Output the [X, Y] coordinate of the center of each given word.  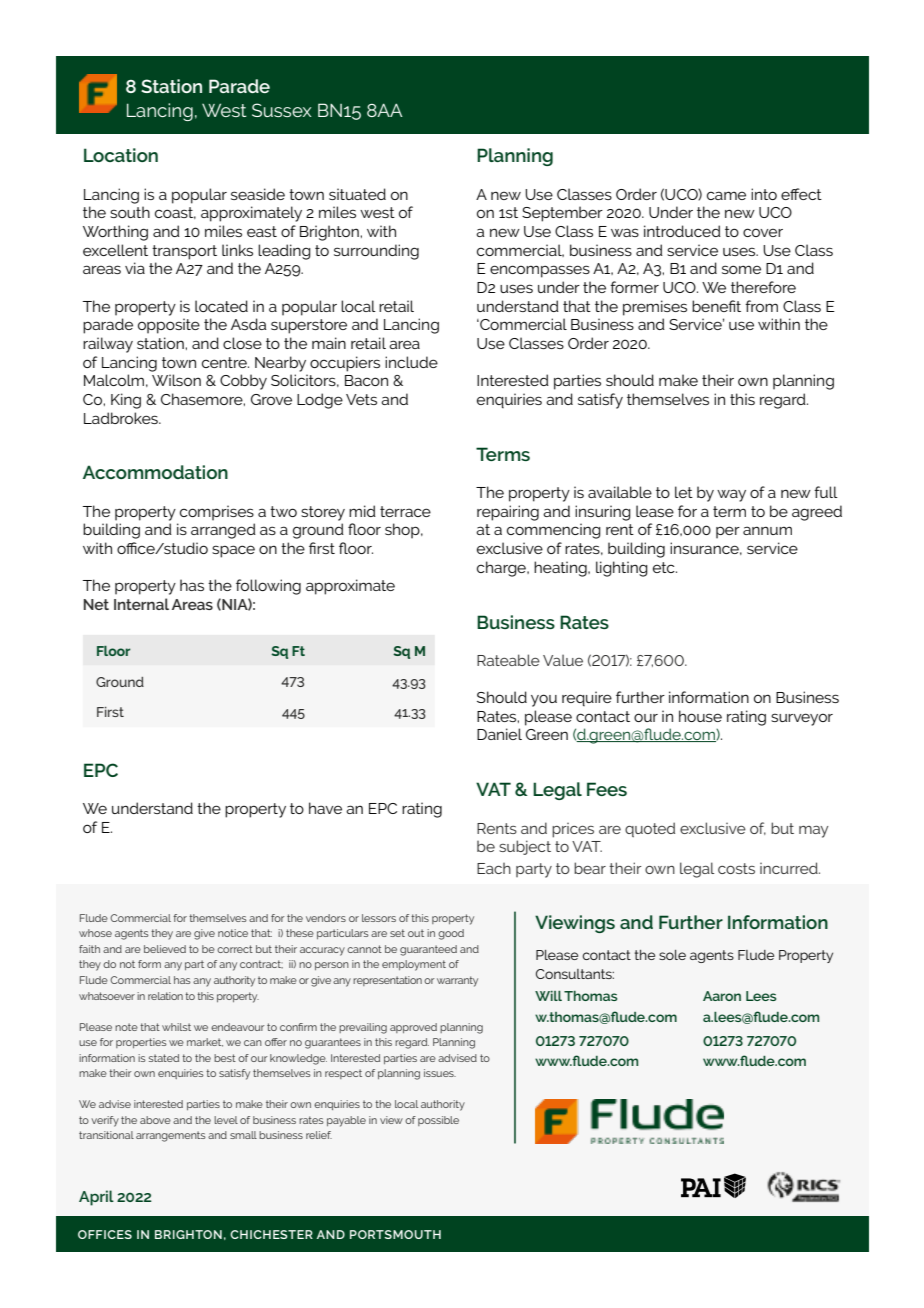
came [726, 195]
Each [494, 868]
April [96, 1198]
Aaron [722, 996]
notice [233, 933]
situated [357, 194]
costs [736, 868]
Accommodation [155, 472]
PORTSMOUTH [395, 1234]
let [684, 492]
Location [121, 155]
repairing [508, 513]
